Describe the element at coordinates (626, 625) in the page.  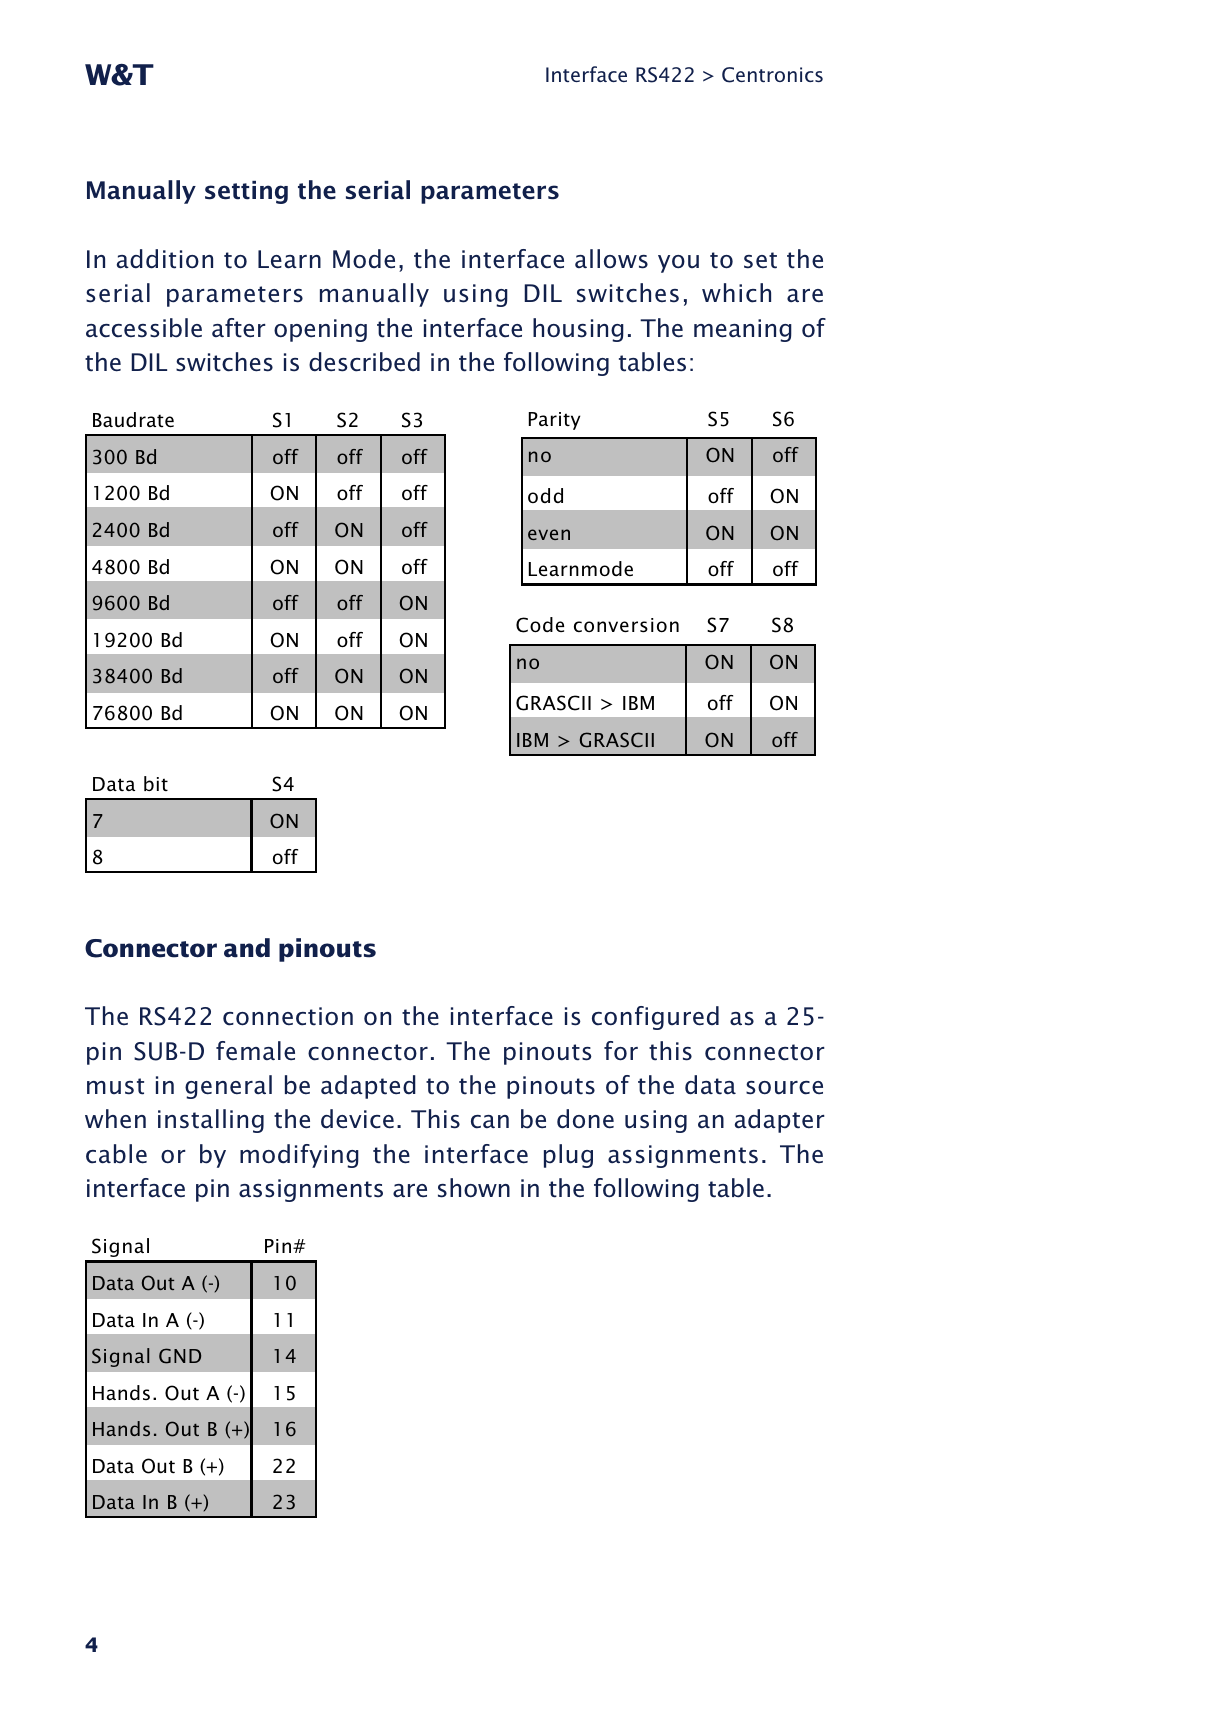
I see `conversion` at that location.
